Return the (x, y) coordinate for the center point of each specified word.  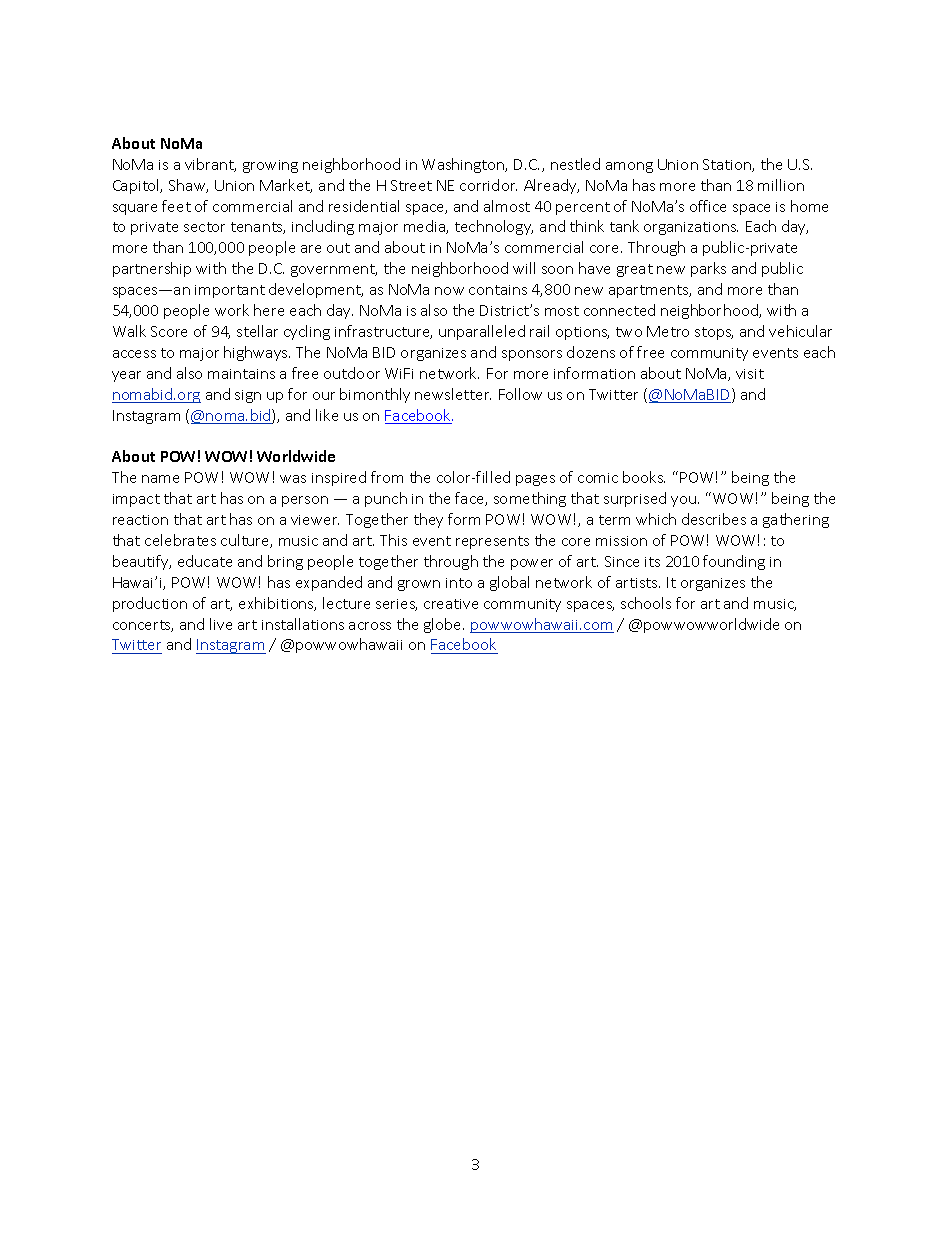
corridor (488, 185)
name (160, 479)
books (644, 477)
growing (270, 166)
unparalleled (482, 332)
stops (714, 333)
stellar (257, 331)
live (221, 624)
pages (535, 480)
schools (646, 603)
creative (451, 604)
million (781, 185)
